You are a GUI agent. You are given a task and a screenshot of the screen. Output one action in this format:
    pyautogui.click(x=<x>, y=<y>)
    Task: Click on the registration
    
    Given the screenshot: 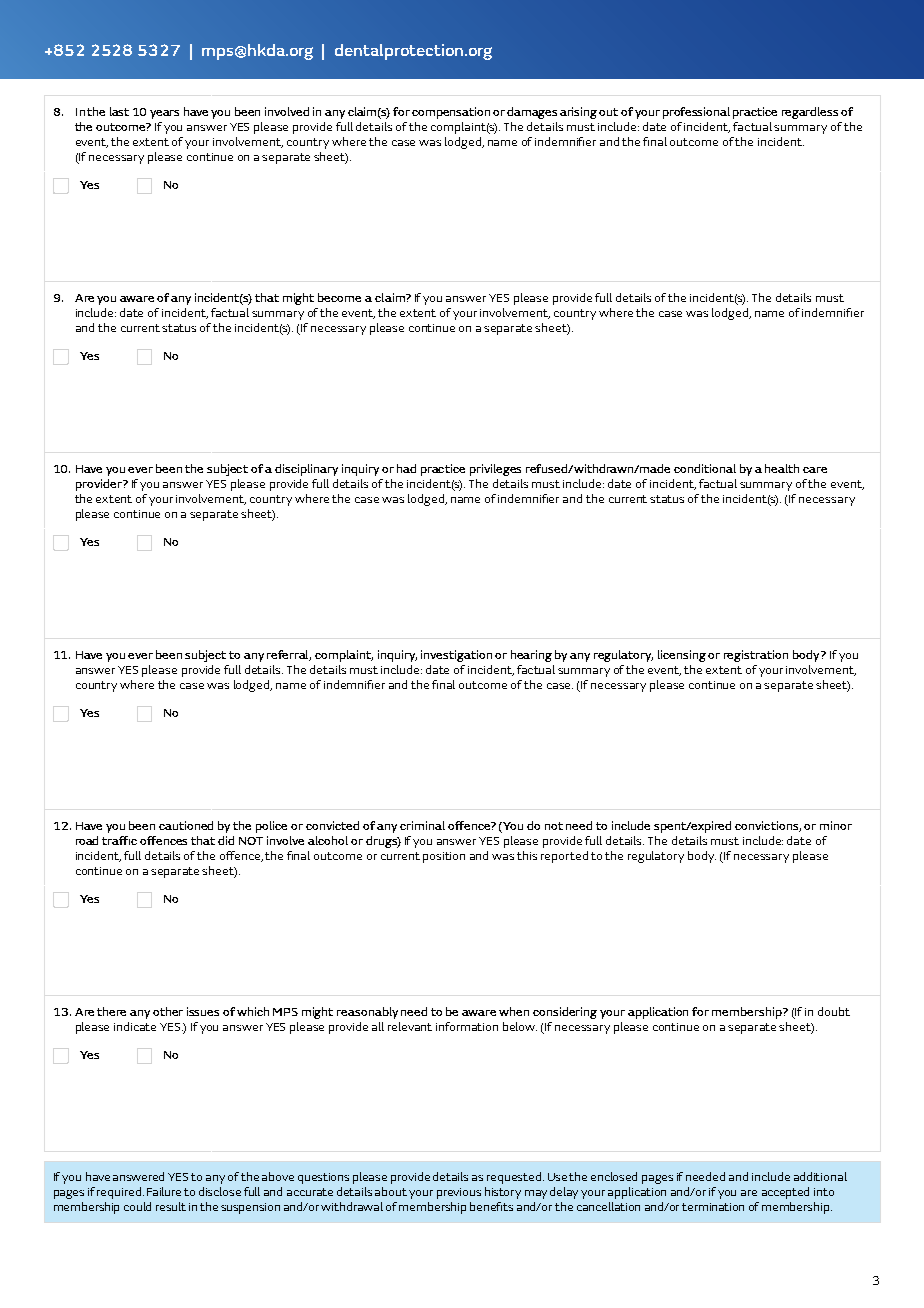 What is the action you would take?
    pyautogui.click(x=756, y=656)
